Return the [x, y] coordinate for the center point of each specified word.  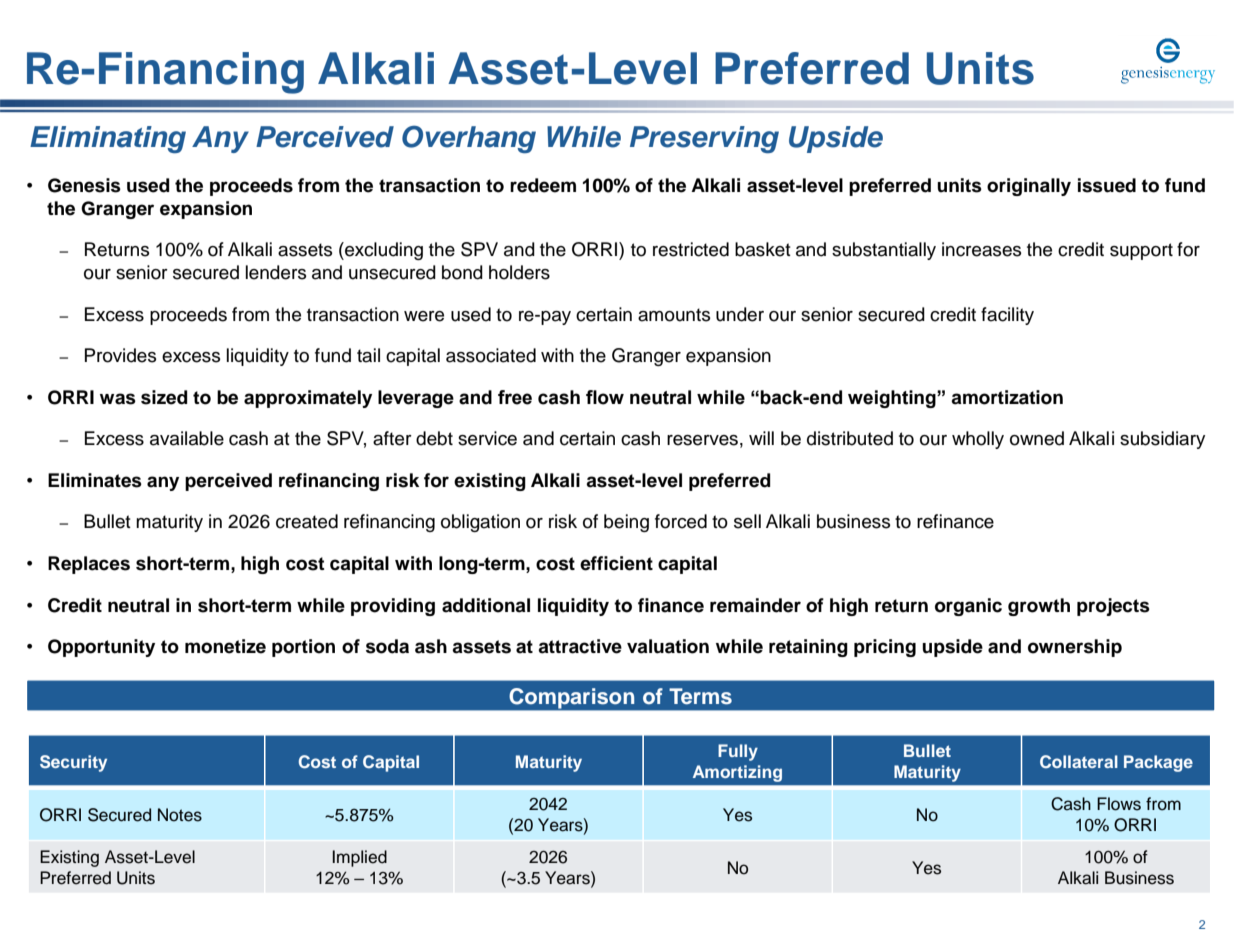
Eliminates [95, 480]
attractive [580, 646]
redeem [543, 185]
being [626, 523]
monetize [225, 646]
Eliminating [108, 139]
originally [1029, 187]
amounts [674, 315]
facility [1007, 316]
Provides [120, 355]
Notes [180, 815]
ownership [1075, 648]
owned [1037, 438]
